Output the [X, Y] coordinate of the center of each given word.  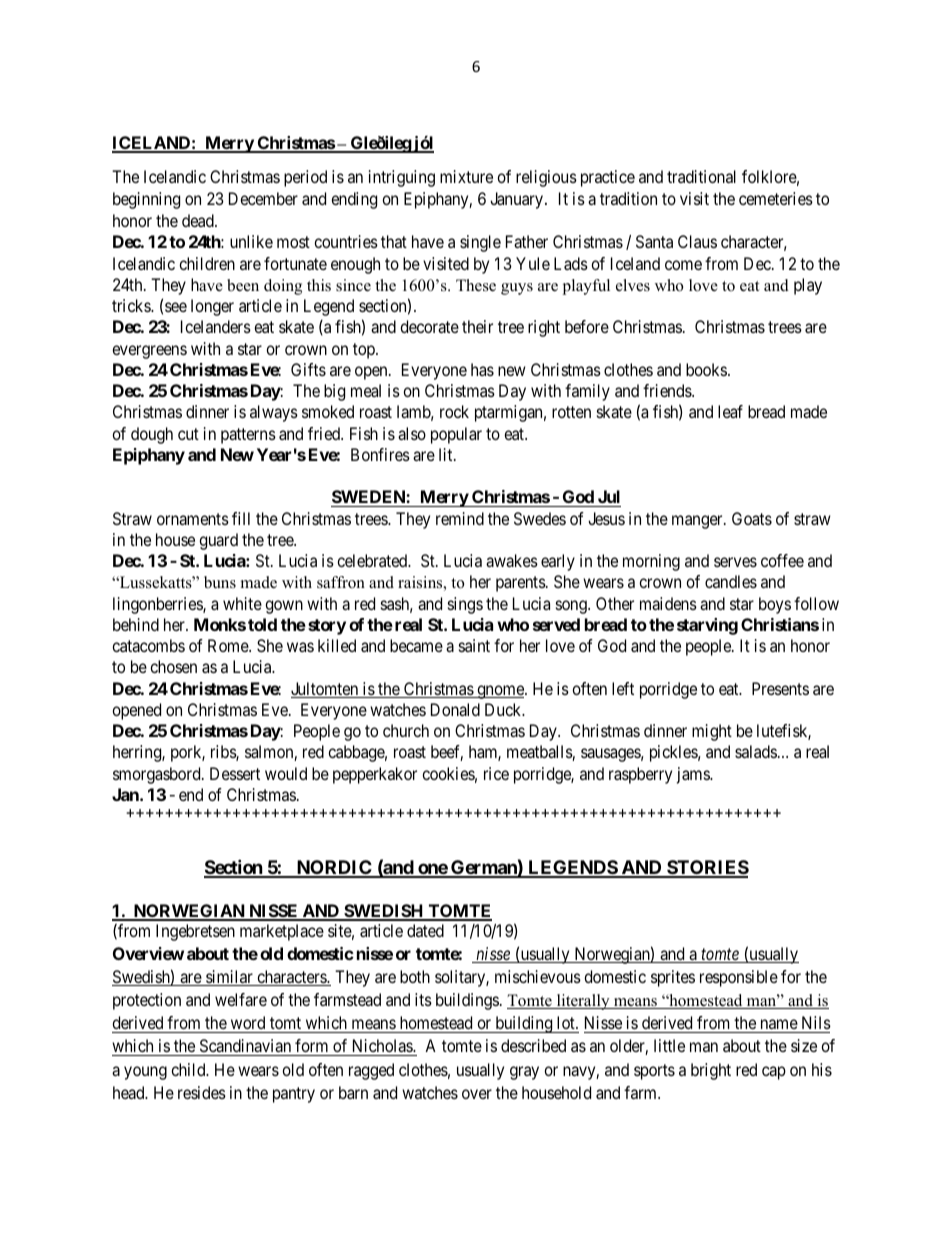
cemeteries [776, 198]
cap [774, 1073]
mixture [466, 176]
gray [524, 1073]
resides [202, 1092]
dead [199, 220]
